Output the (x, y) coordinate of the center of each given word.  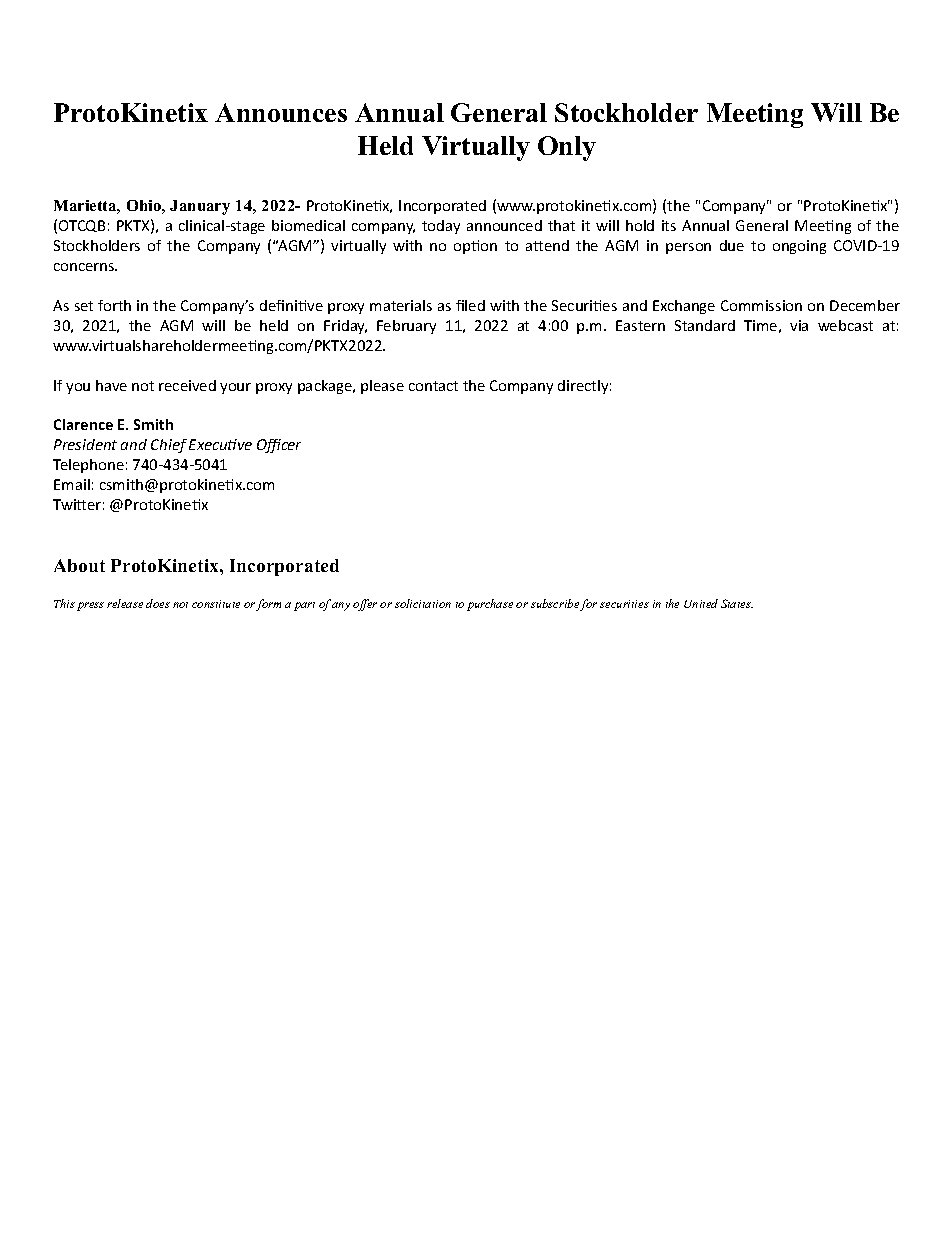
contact (433, 386)
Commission (761, 305)
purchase (490, 605)
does (158, 603)
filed (470, 305)
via (799, 325)
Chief (169, 446)
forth (114, 305)
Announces (281, 112)
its (669, 225)
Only (567, 148)
